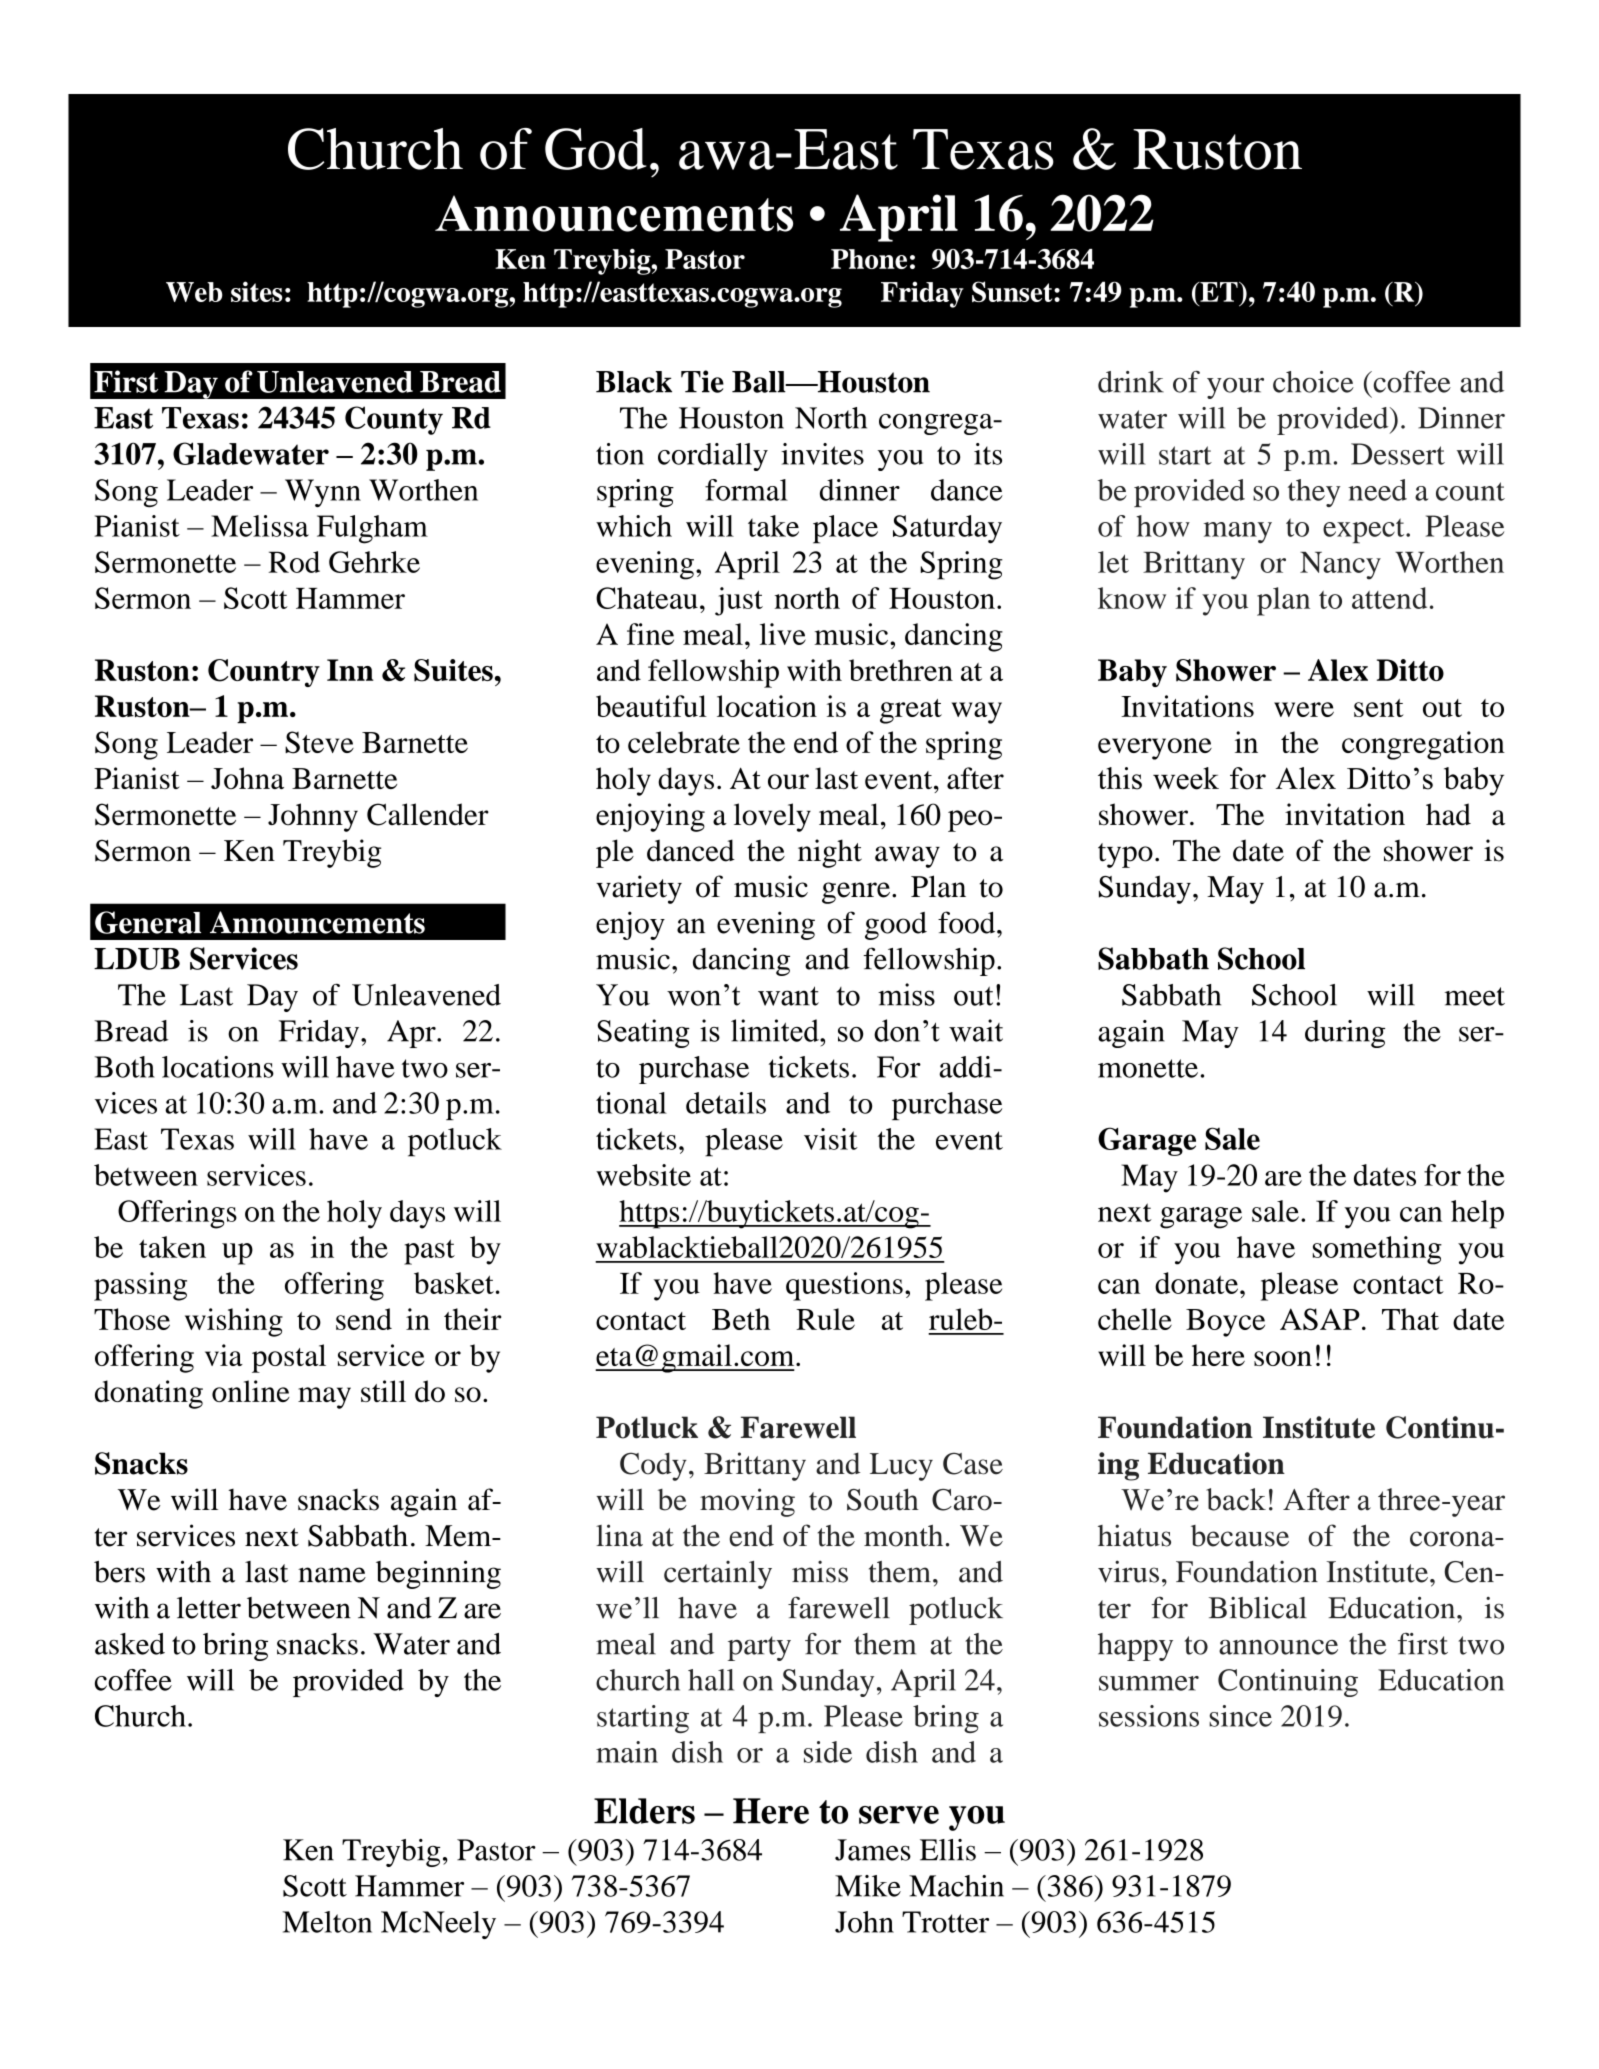  I want to click on Phone, so click(869, 259).
